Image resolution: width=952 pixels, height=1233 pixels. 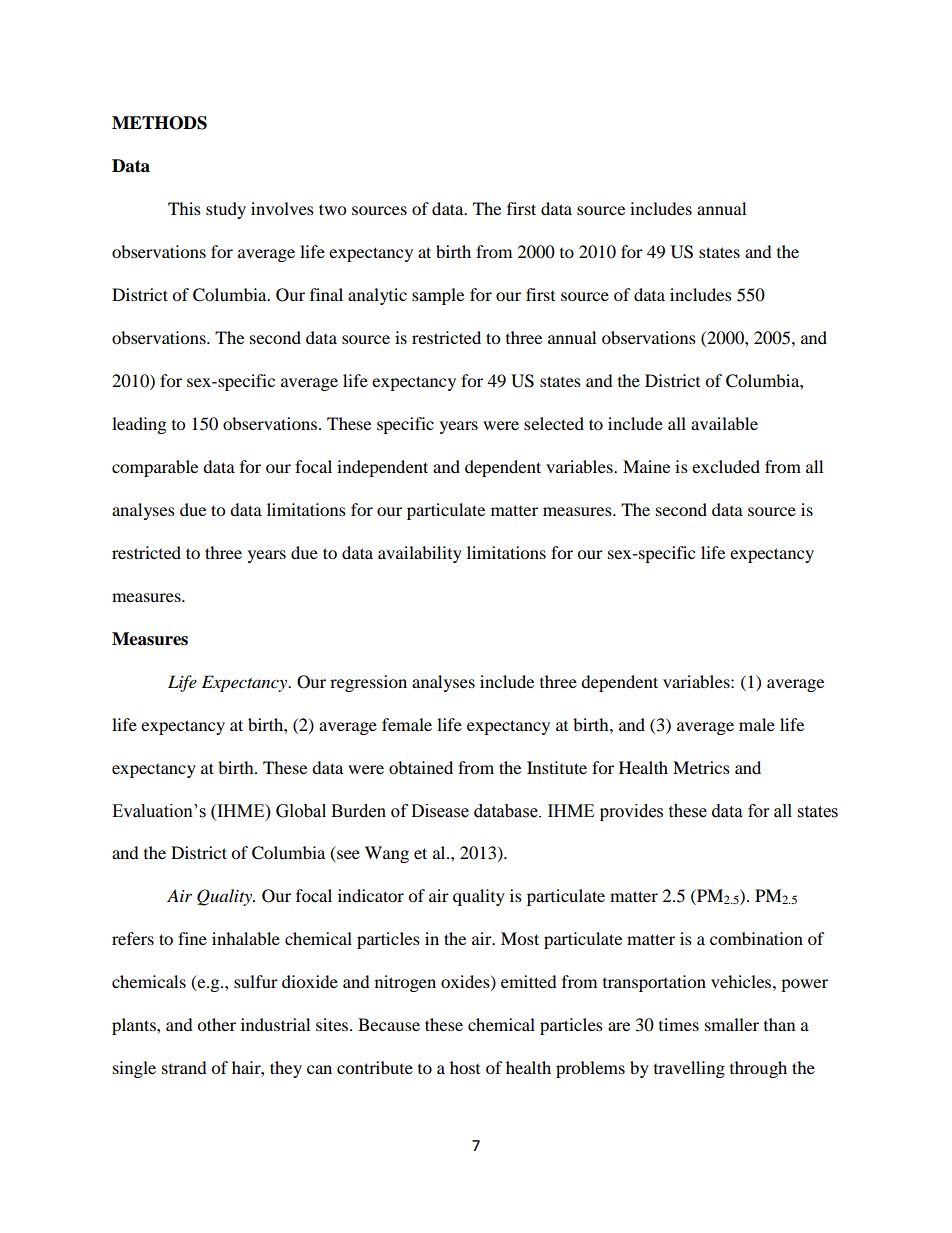 I want to click on comparable, so click(x=155, y=468).
